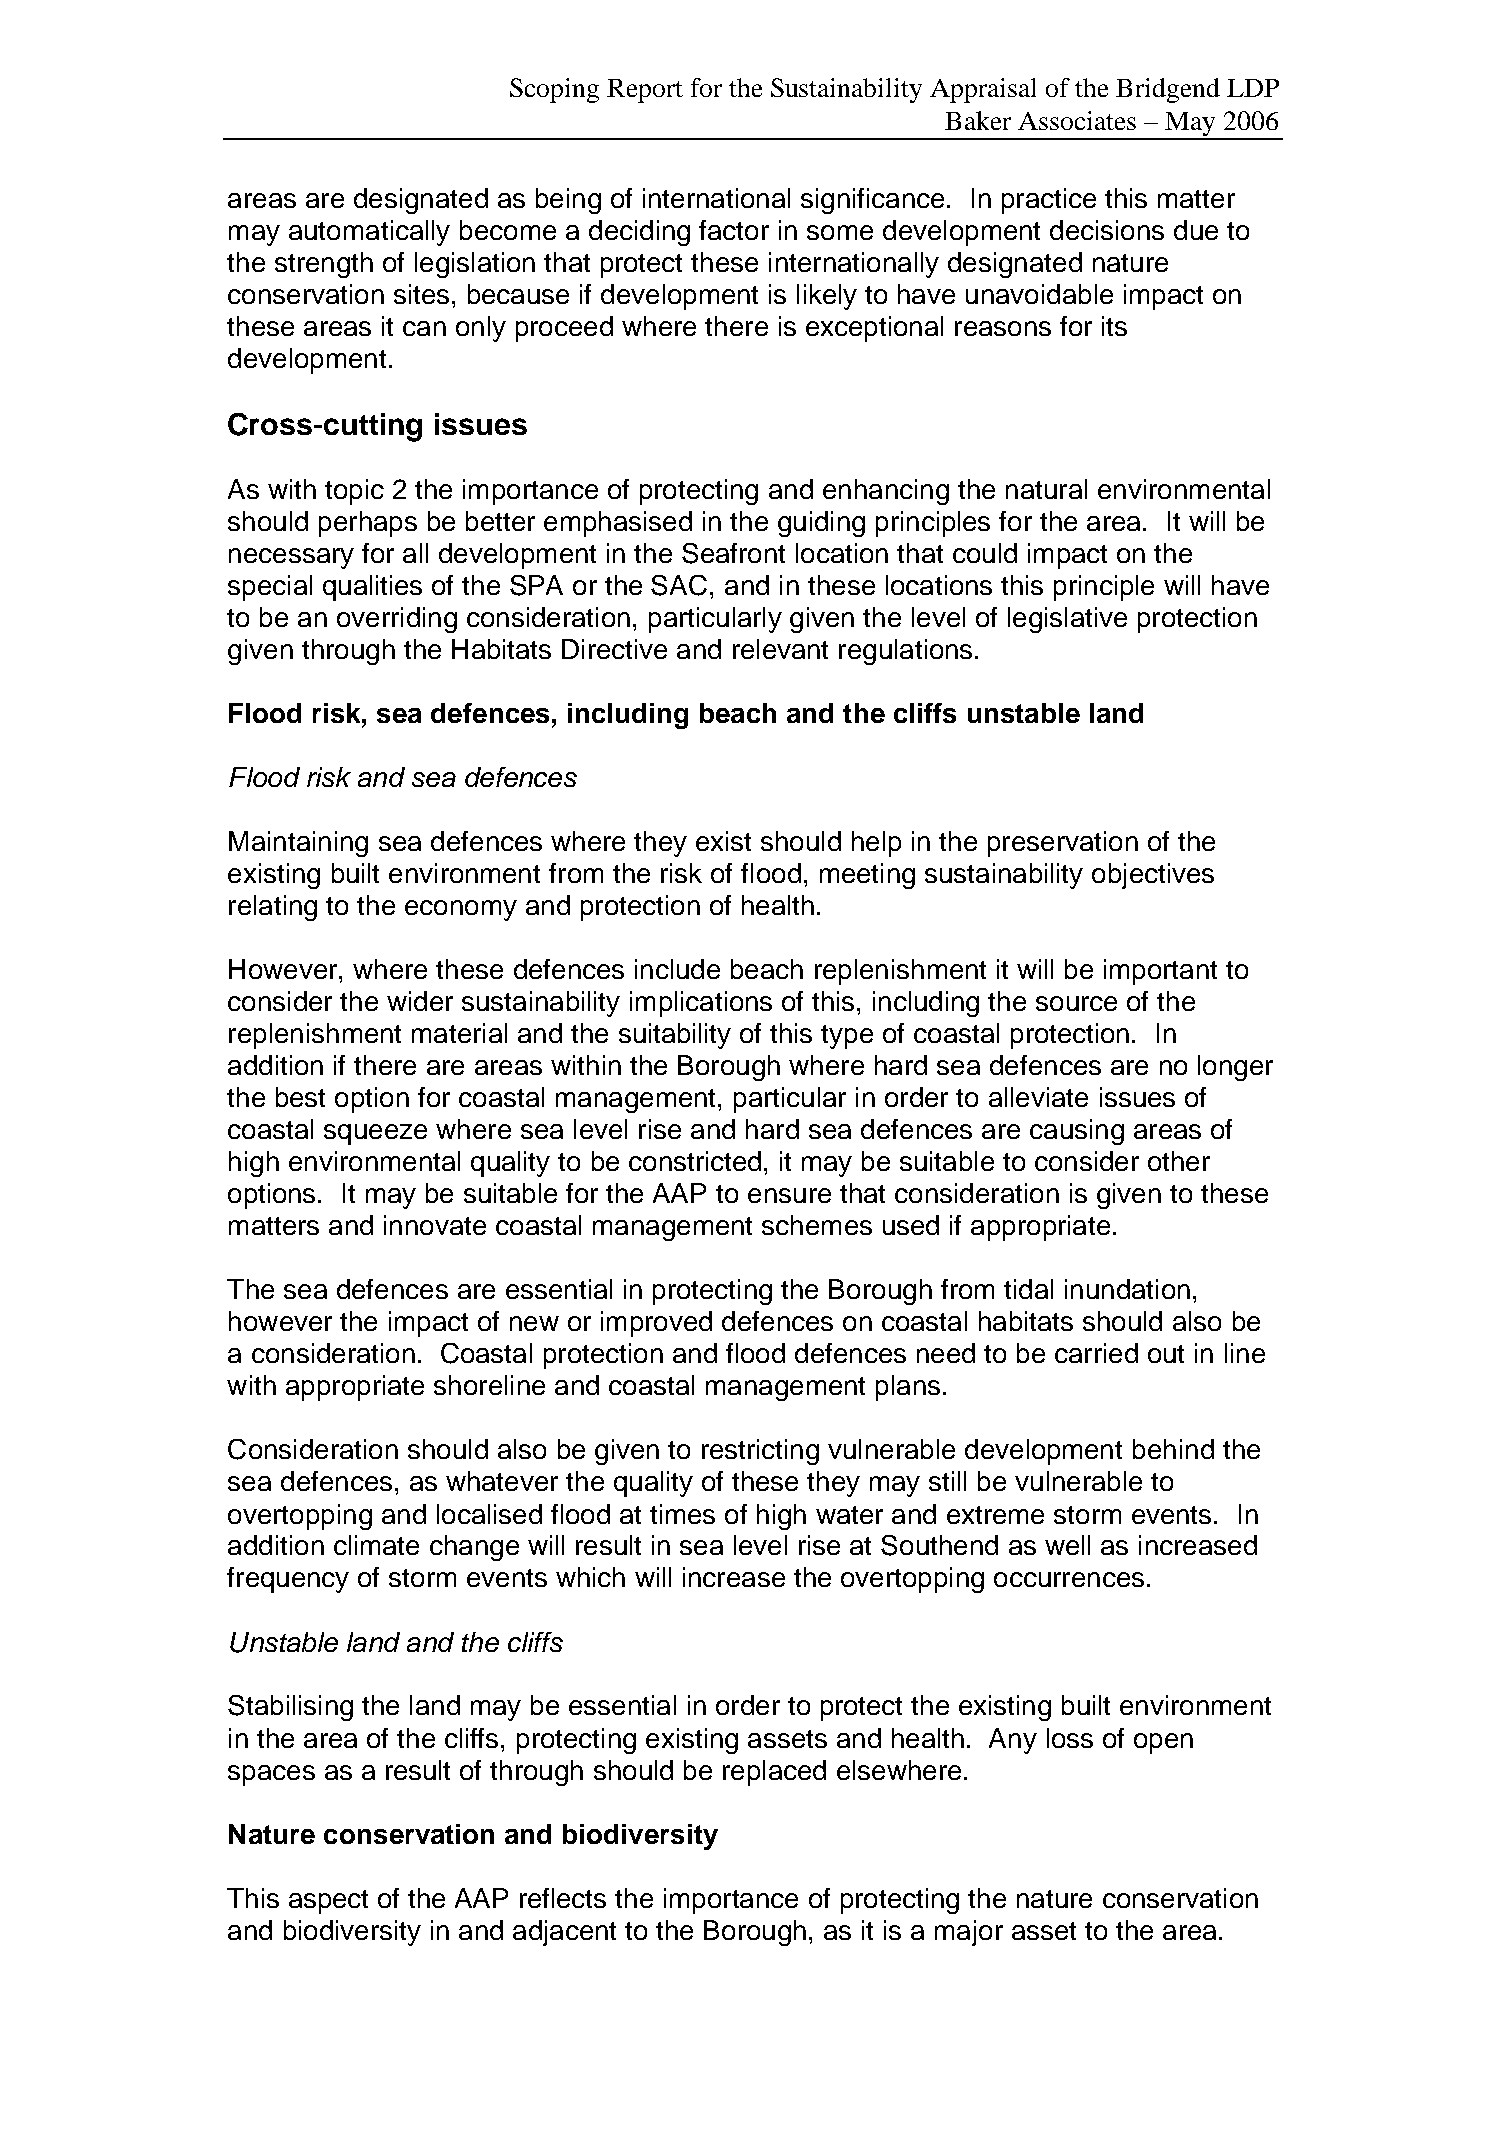  I want to click on legislative, so click(1067, 620).
